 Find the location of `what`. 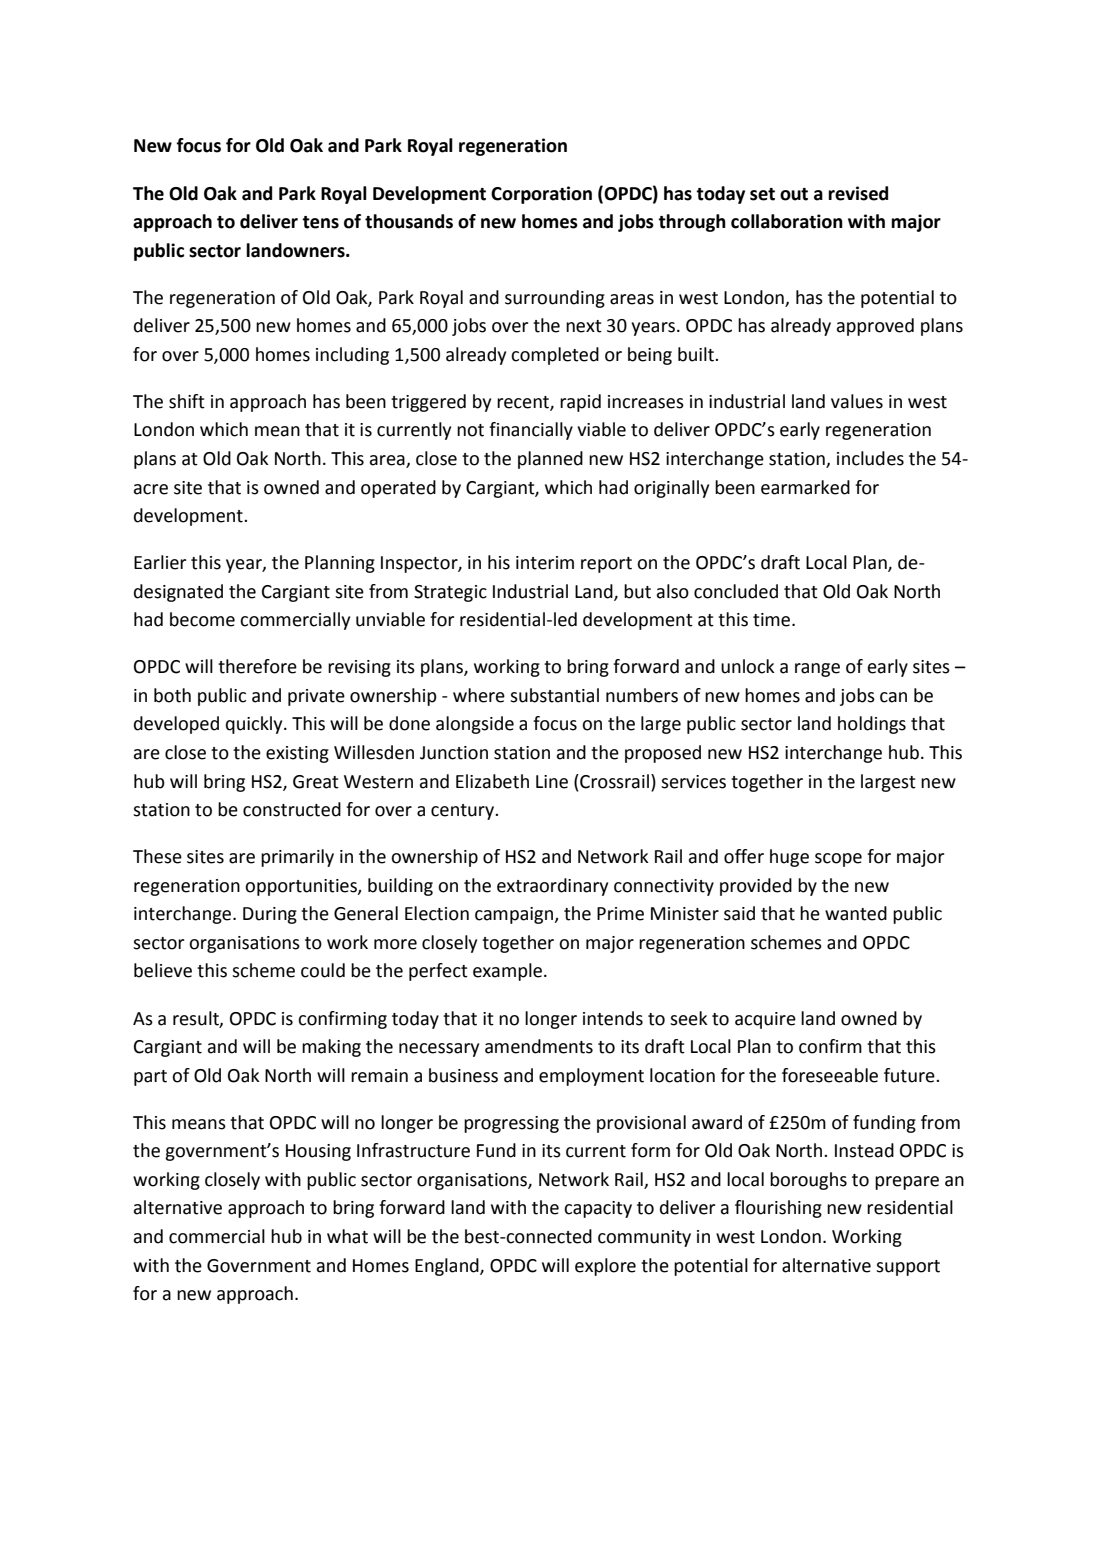

what is located at coordinates (347, 1236).
